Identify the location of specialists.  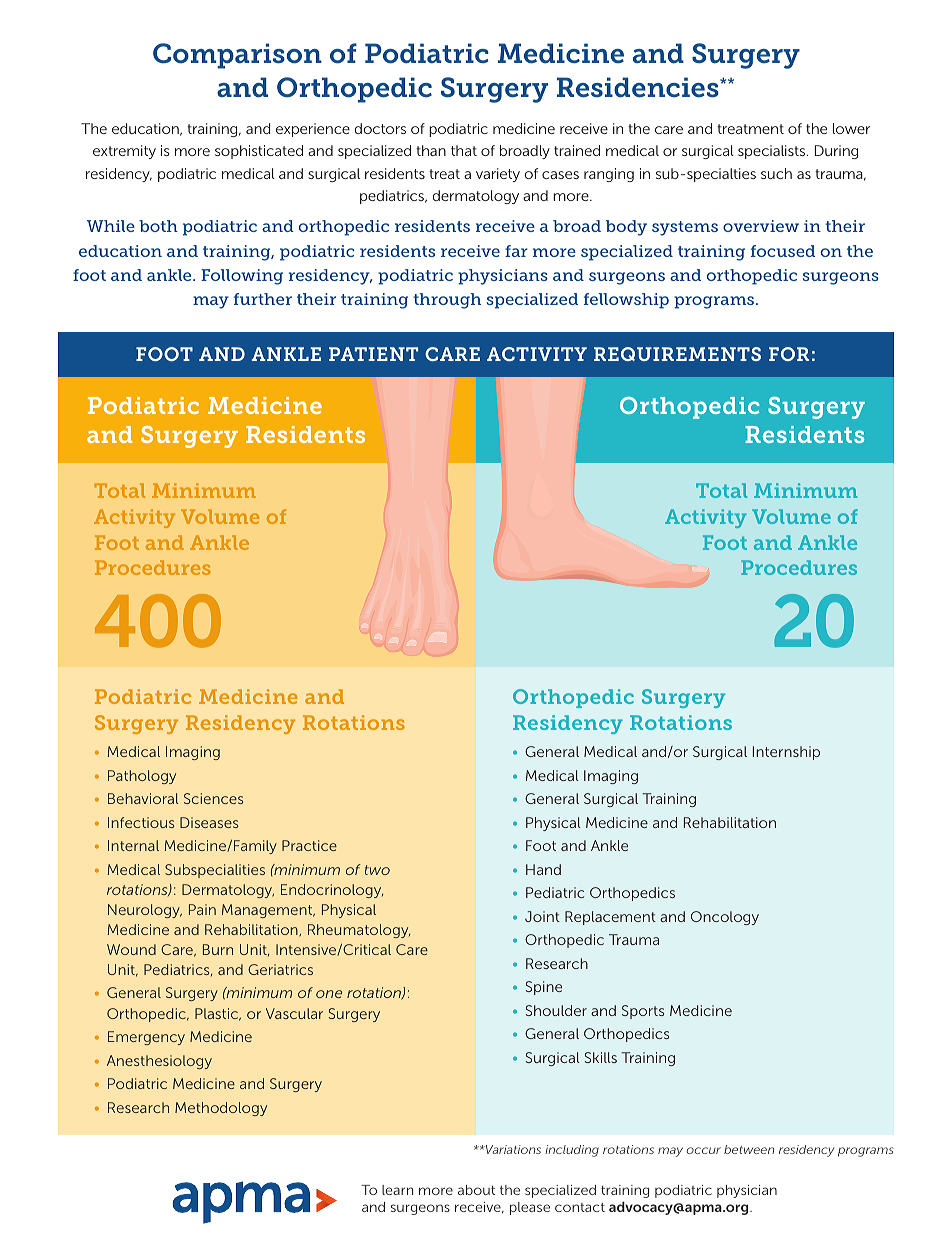
(773, 152).
